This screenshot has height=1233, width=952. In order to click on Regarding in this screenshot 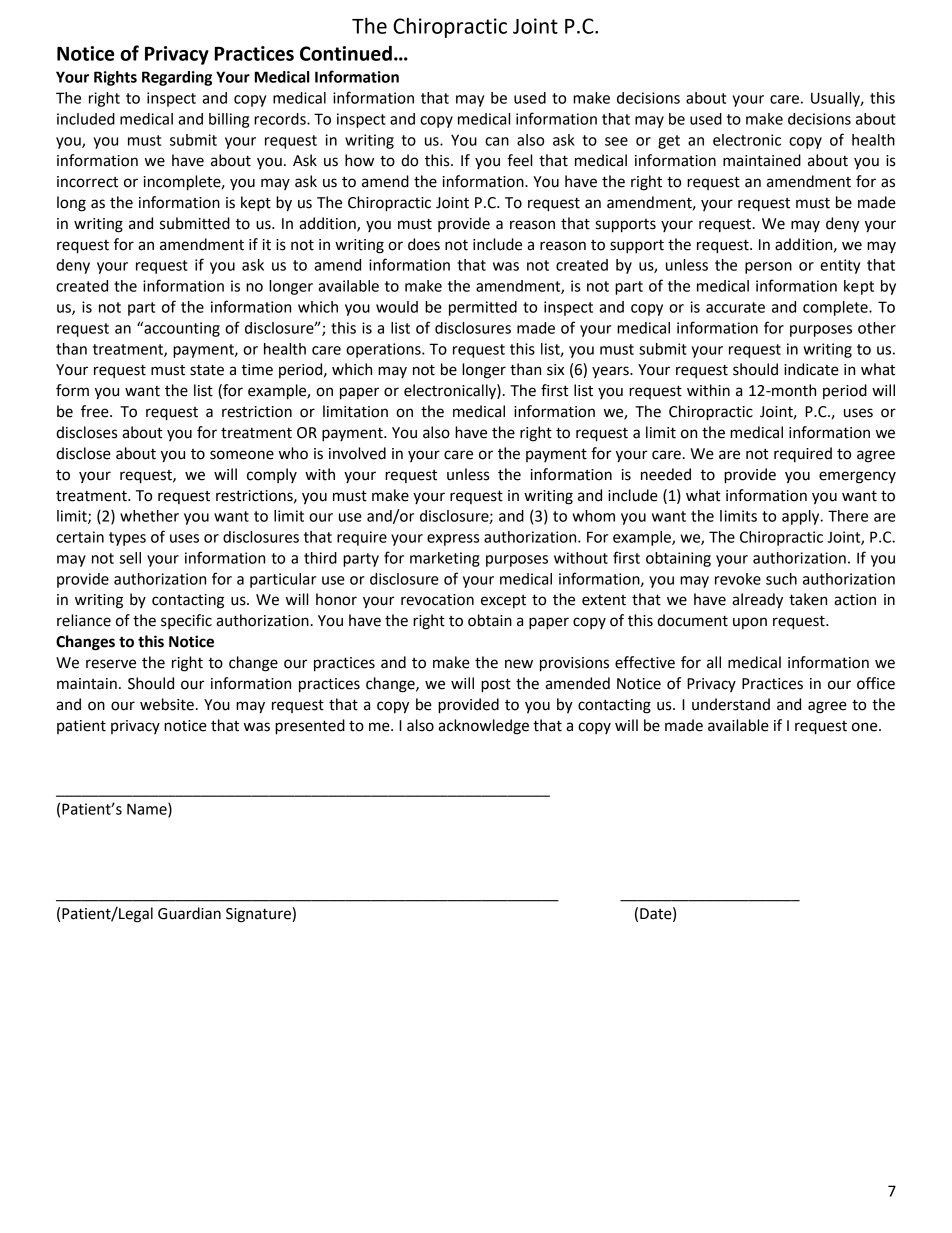, I will do `click(177, 78)`.
